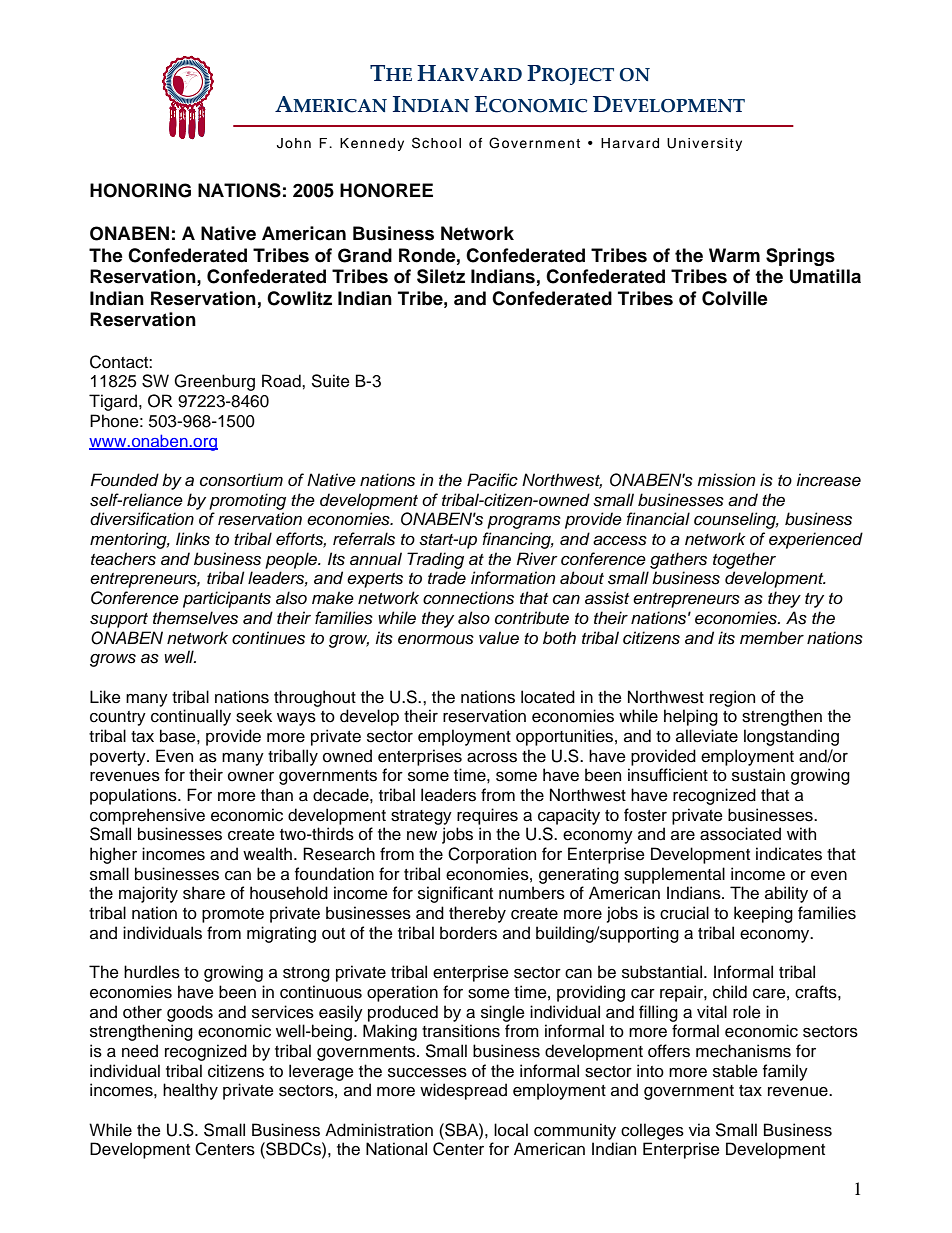 This screenshot has height=1233, width=952. Describe the element at coordinates (190, 1091) in the screenshot. I see `healthy` at that location.
